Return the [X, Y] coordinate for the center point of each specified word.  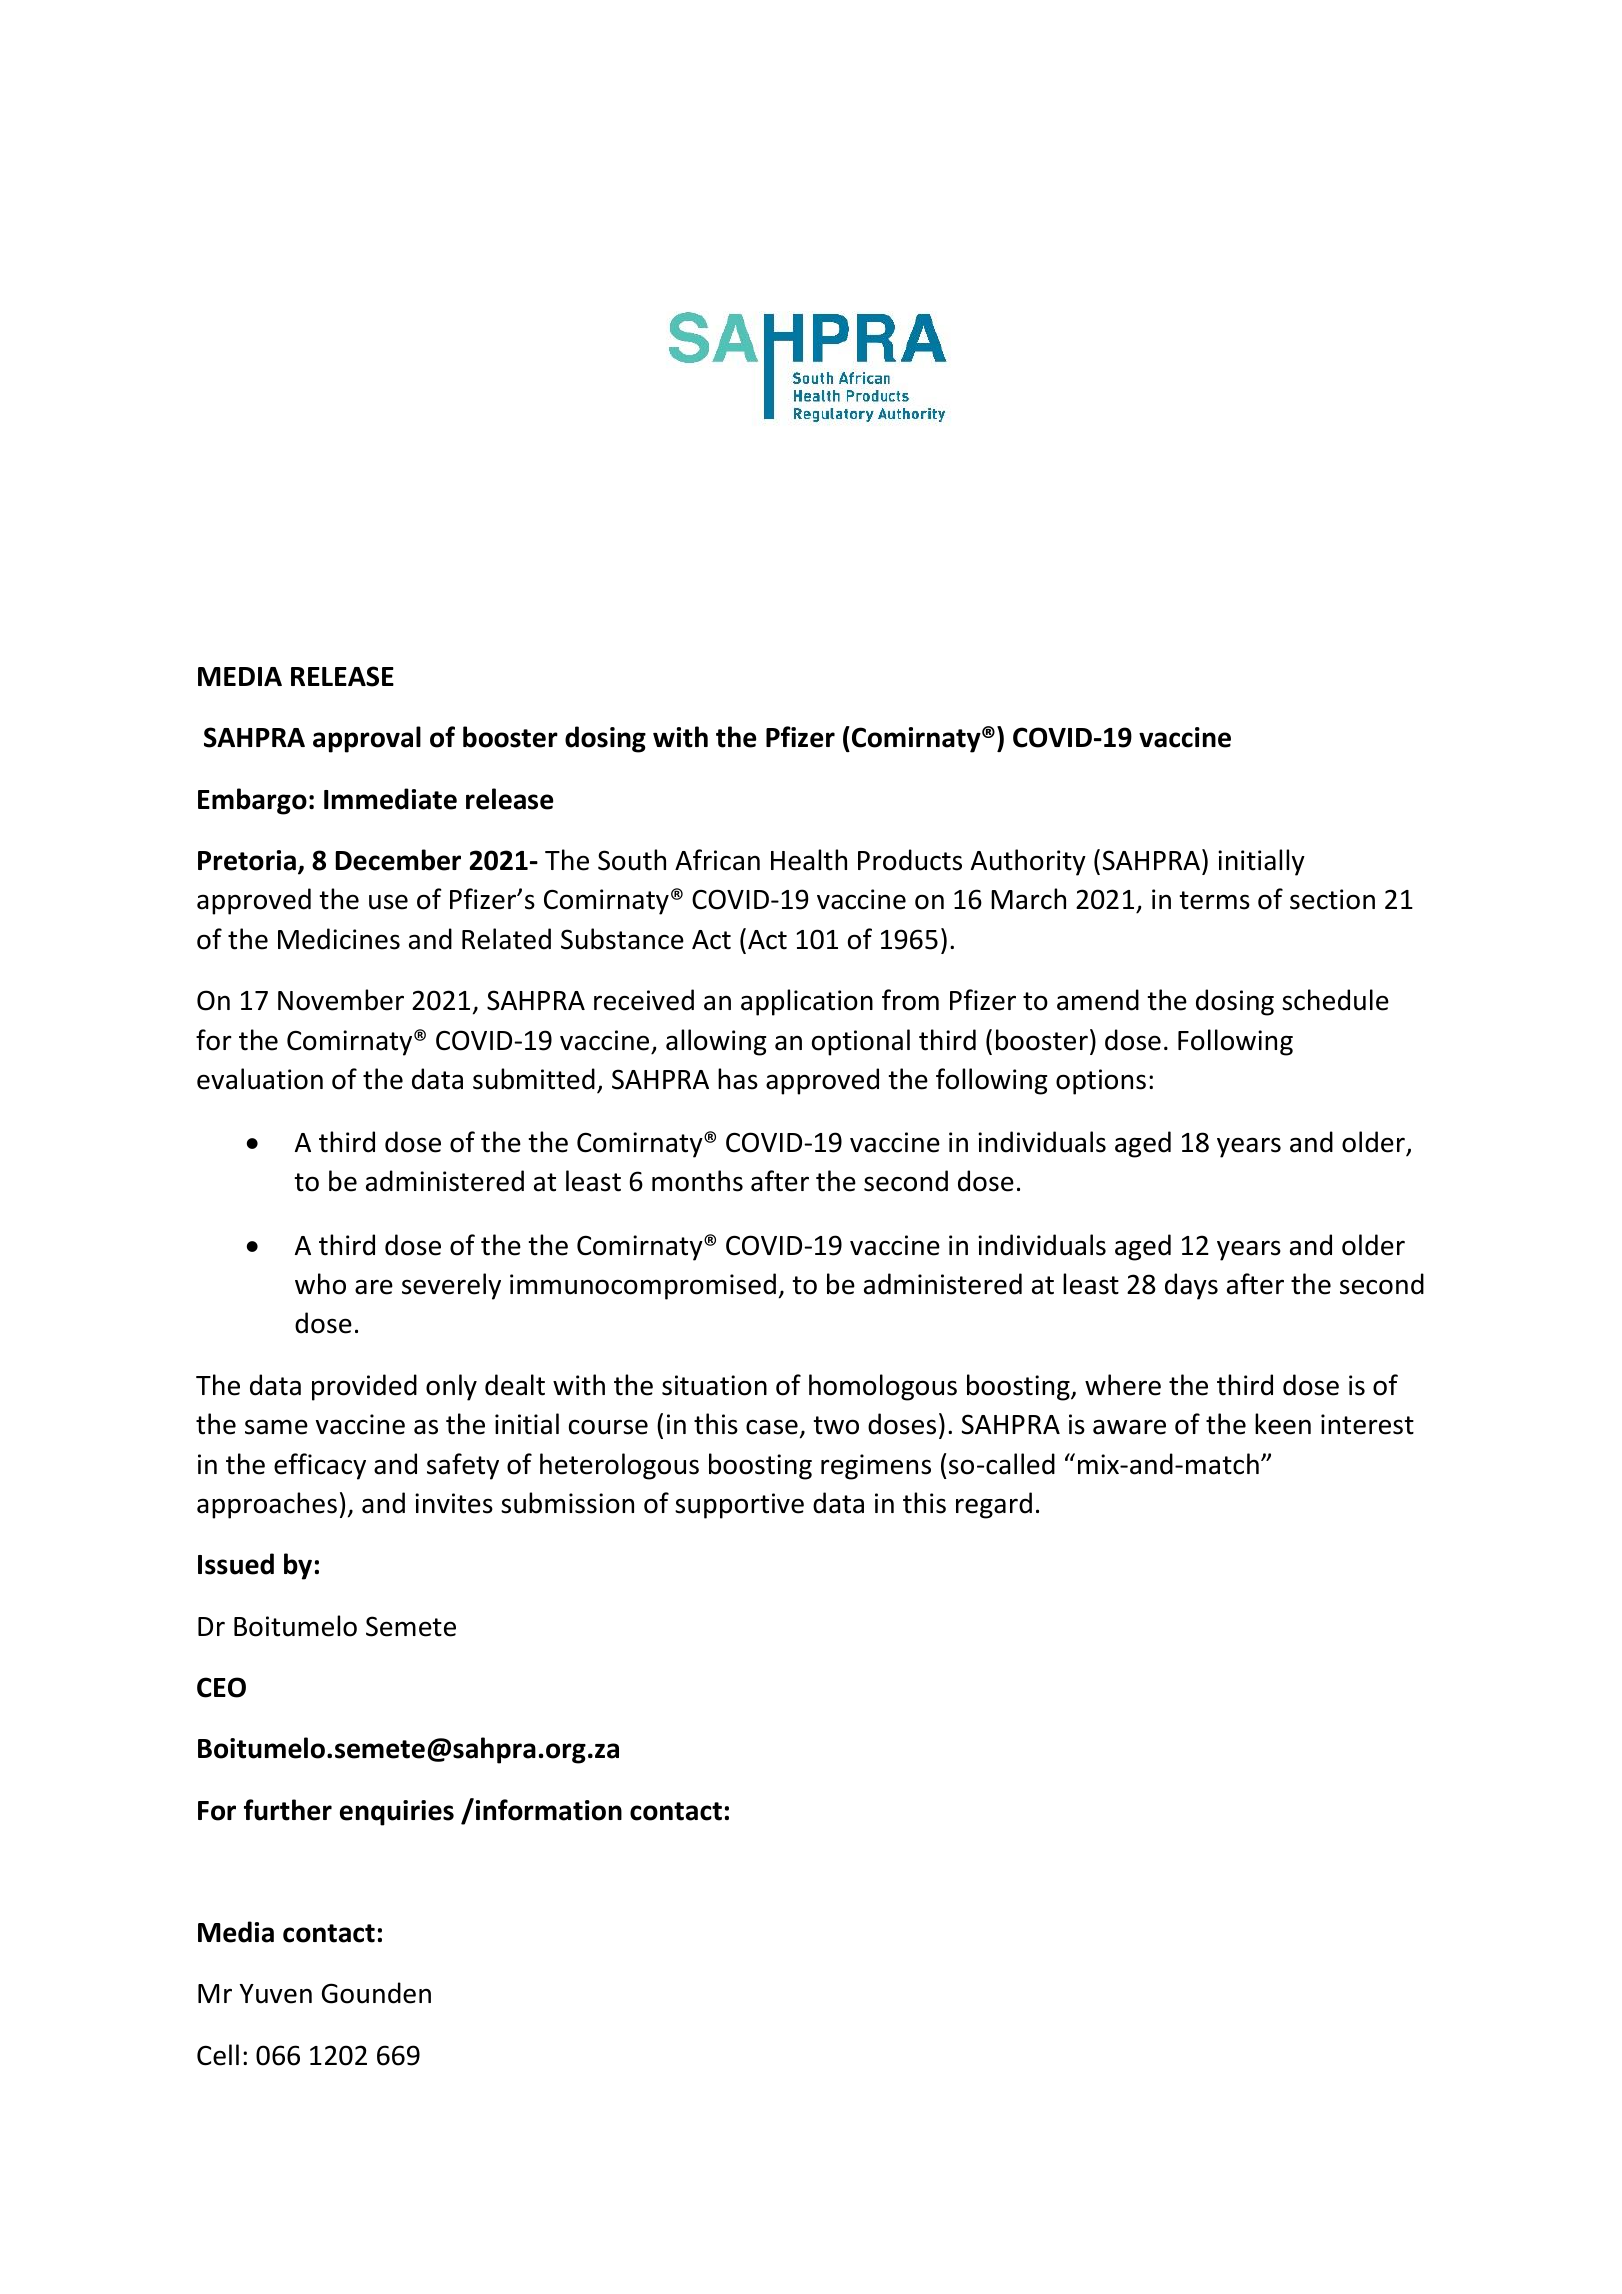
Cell [218, 2055]
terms [1215, 900]
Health [809, 860]
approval [367, 739]
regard [994, 1505]
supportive [739, 1506]
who [320, 1284]
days [1191, 1286]
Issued [236, 1564]
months [697, 1181]
